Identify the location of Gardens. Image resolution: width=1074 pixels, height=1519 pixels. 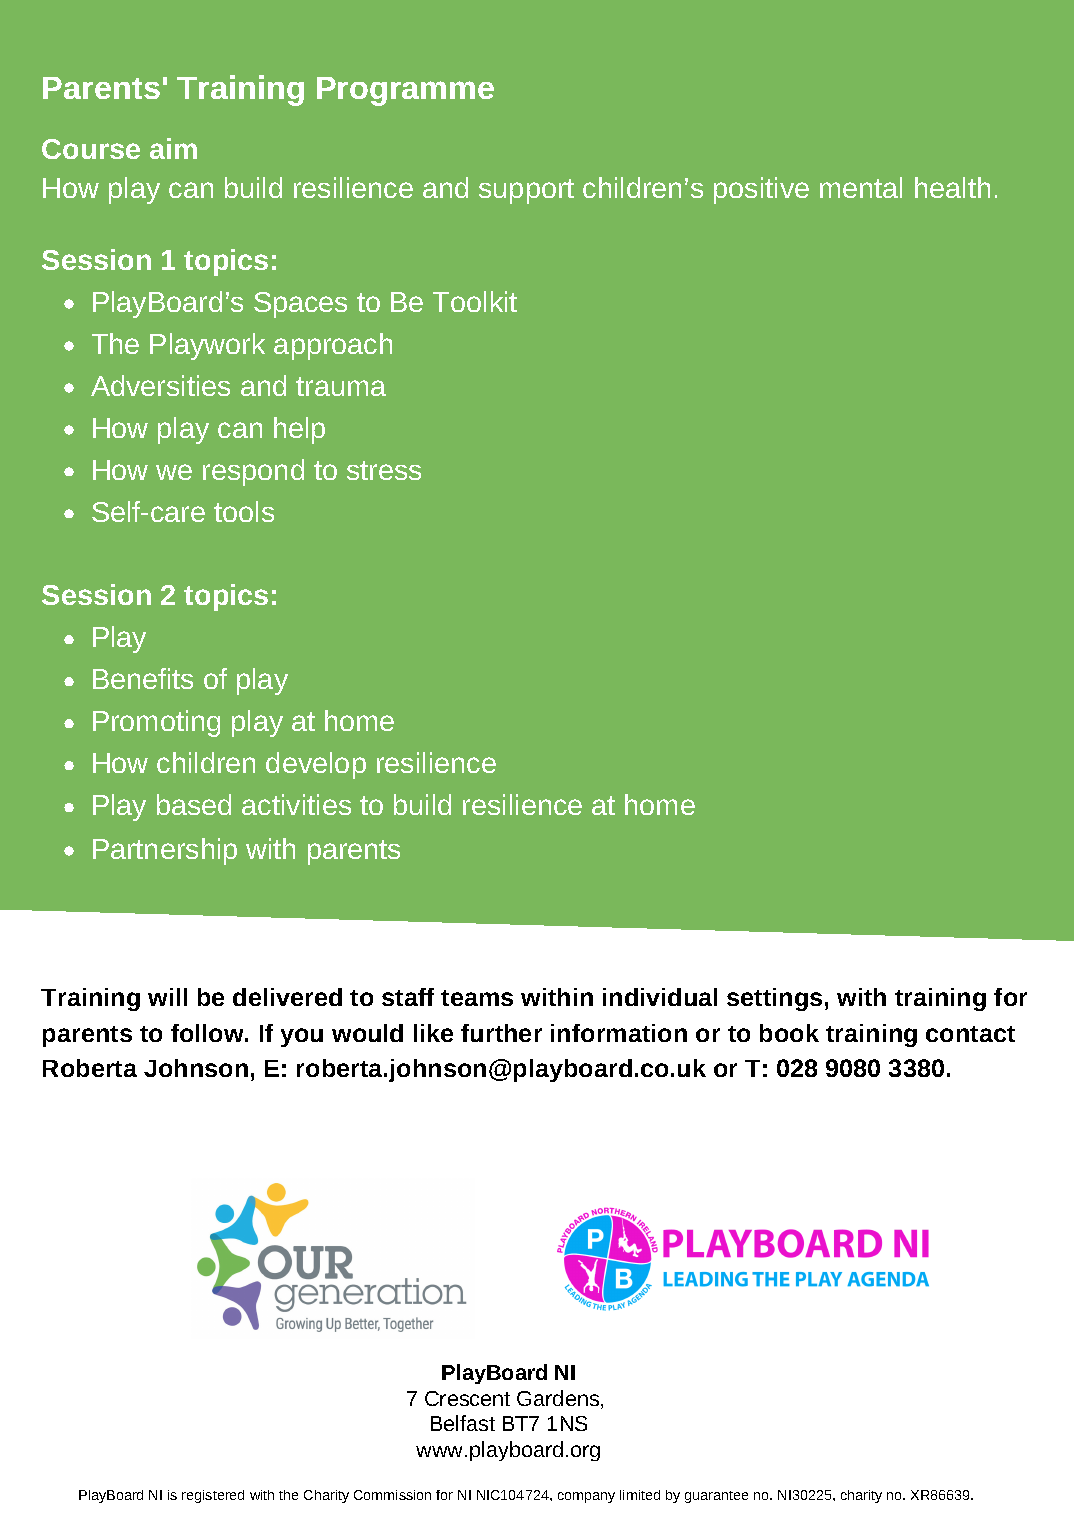
(559, 1399).
